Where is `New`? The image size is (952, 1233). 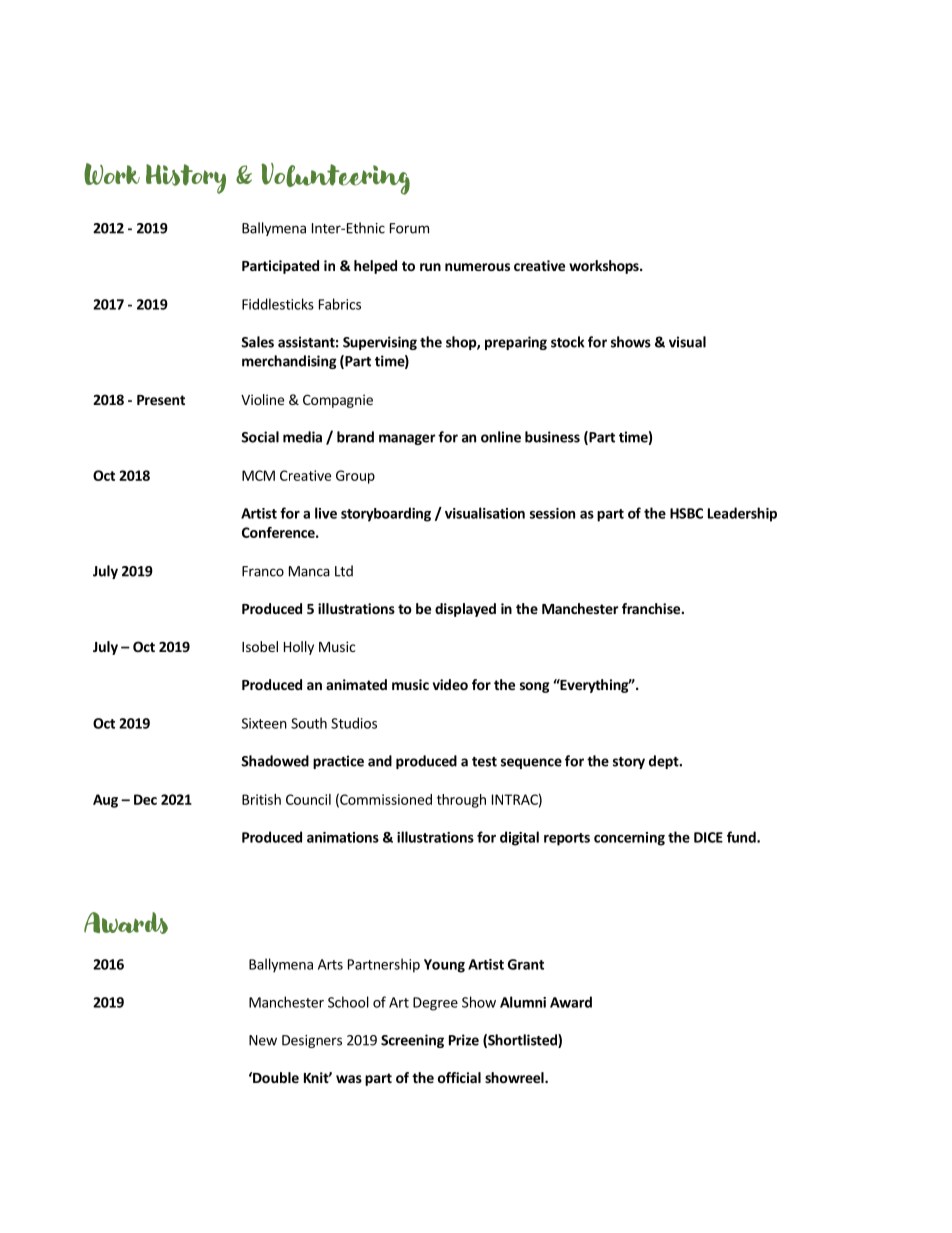
New is located at coordinates (263, 1040).
